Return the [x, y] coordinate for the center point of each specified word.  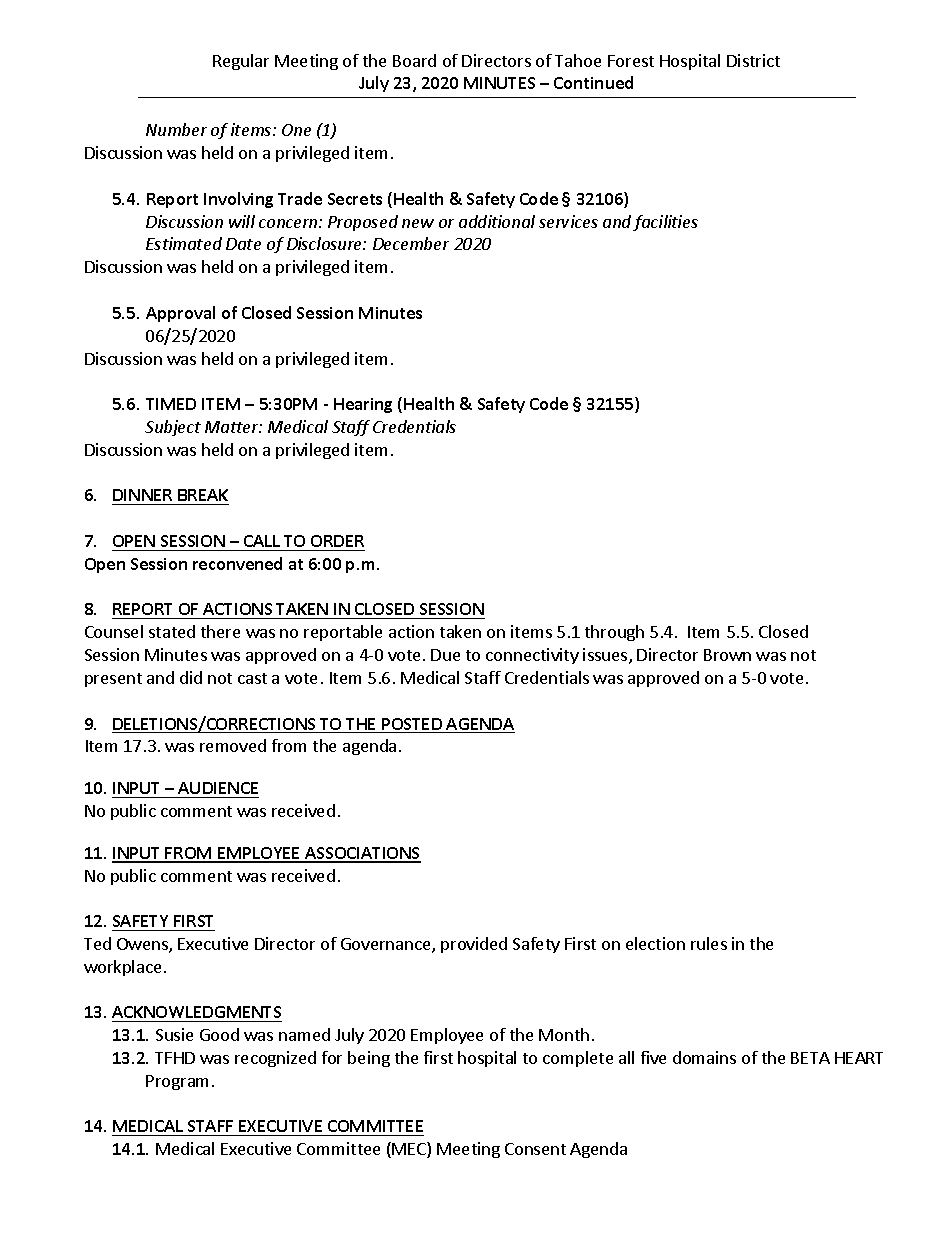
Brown [727, 655]
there [220, 631]
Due [445, 655]
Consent [535, 1149]
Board [414, 60]
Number [176, 129]
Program [177, 1082]
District [753, 60]
